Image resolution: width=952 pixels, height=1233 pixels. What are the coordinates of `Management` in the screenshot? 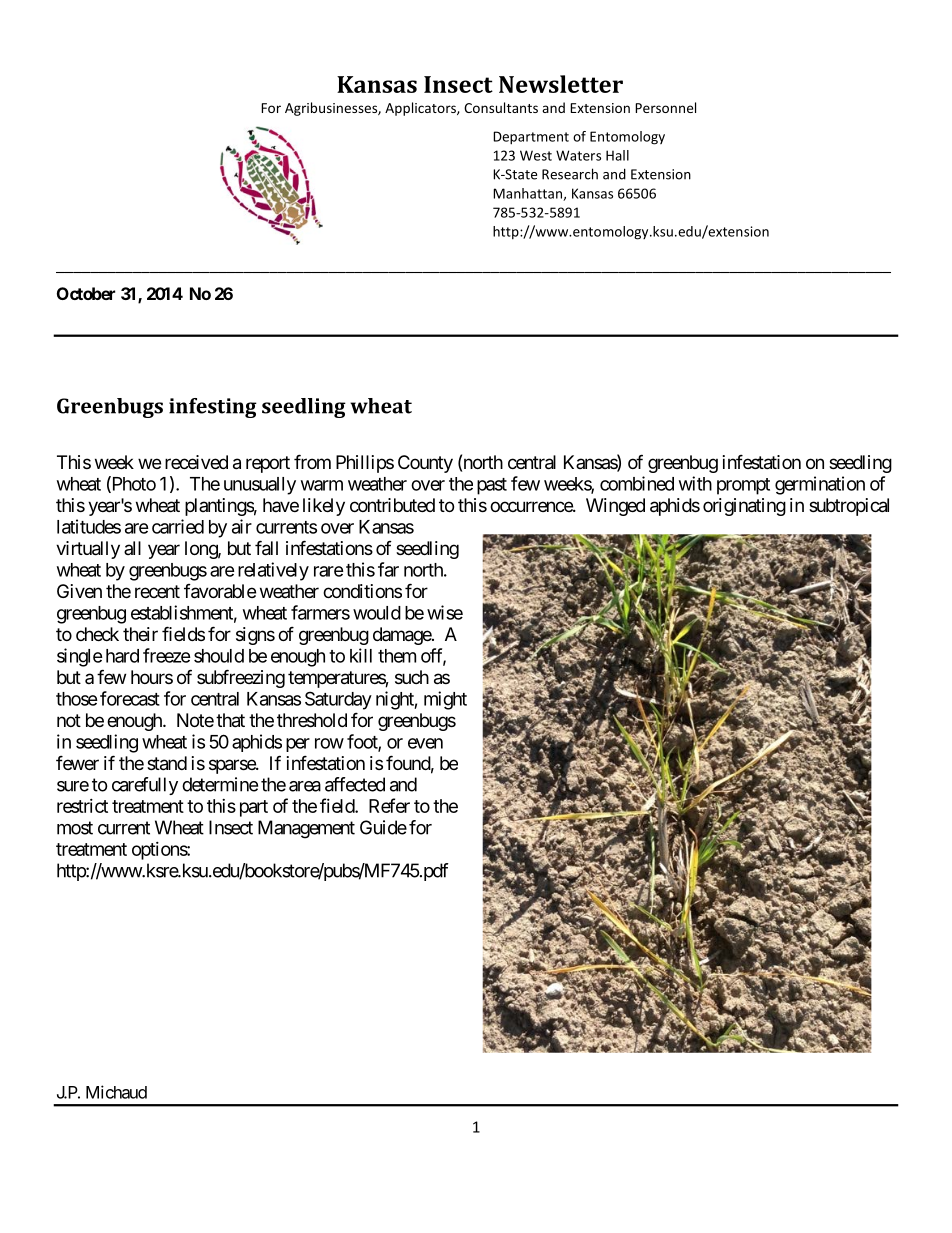 It's located at (306, 829).
